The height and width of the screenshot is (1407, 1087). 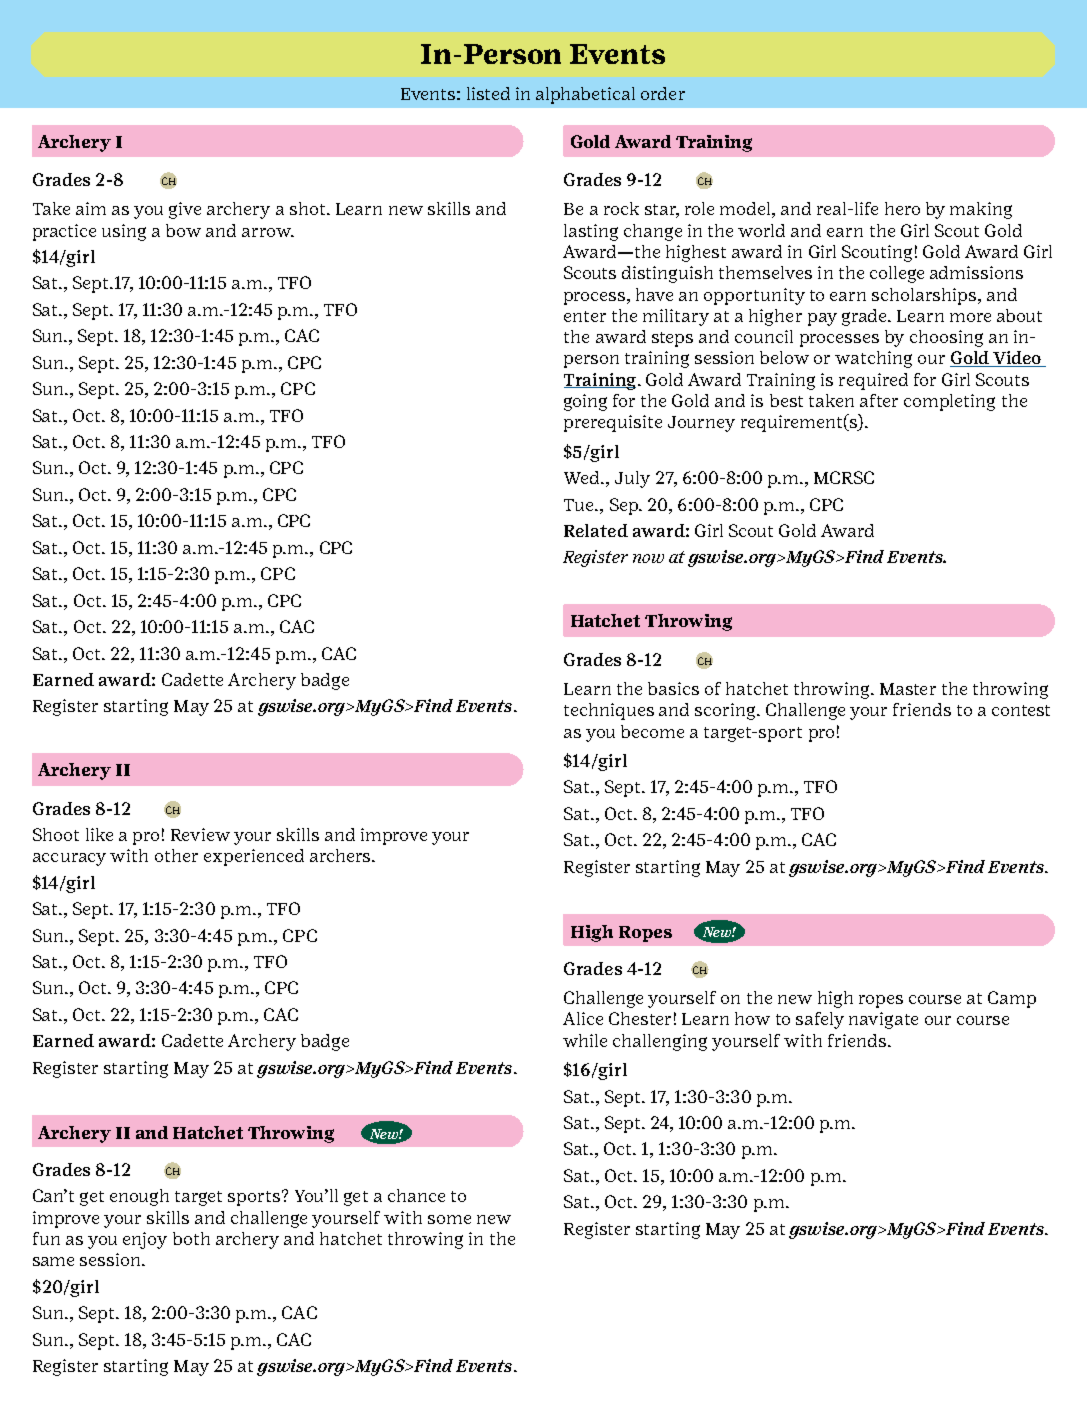 I want to click on some, so click(x=449, y=1219).
